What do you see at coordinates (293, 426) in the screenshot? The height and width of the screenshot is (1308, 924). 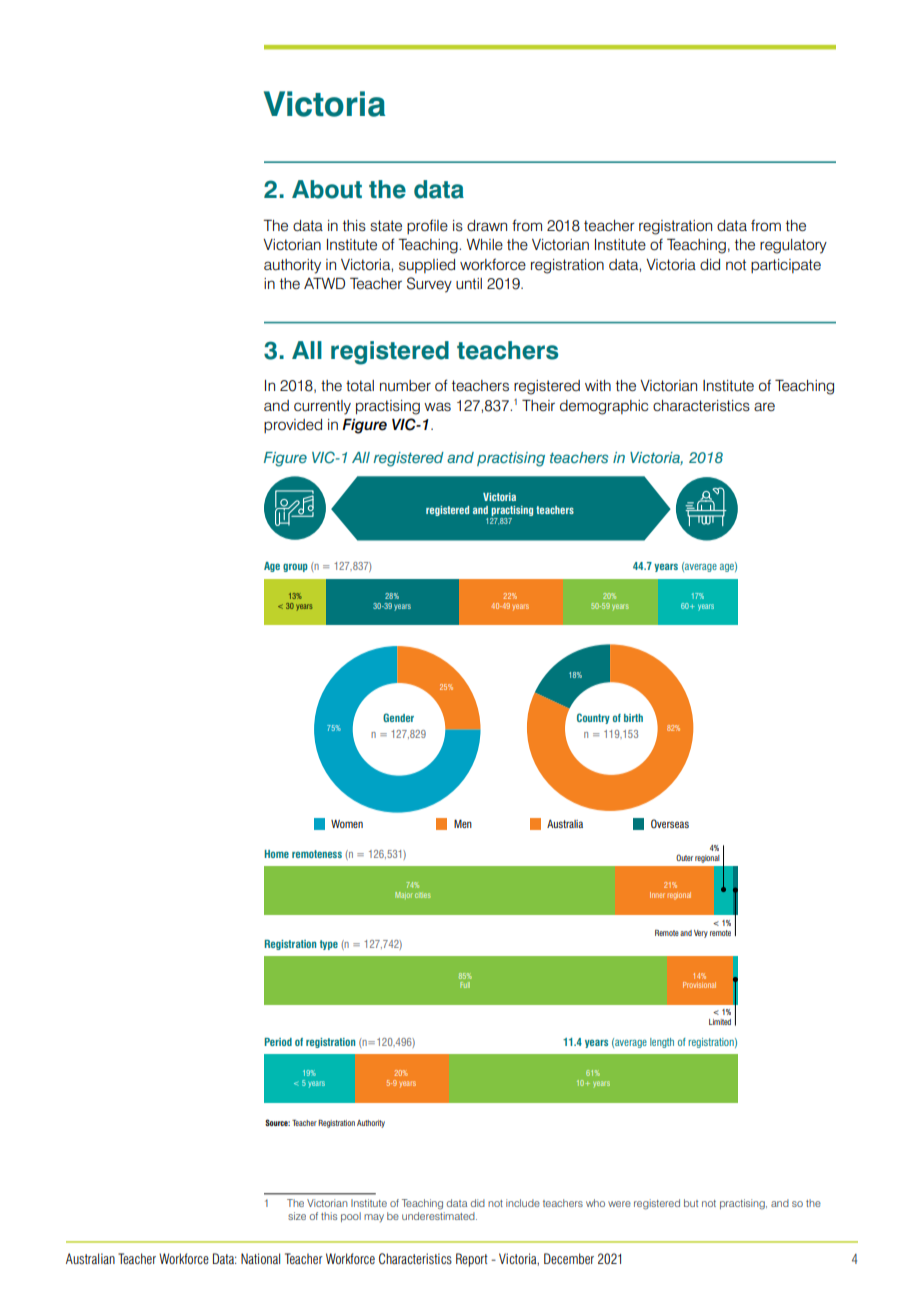 I see `provided` at bounding box center [293, 426].
